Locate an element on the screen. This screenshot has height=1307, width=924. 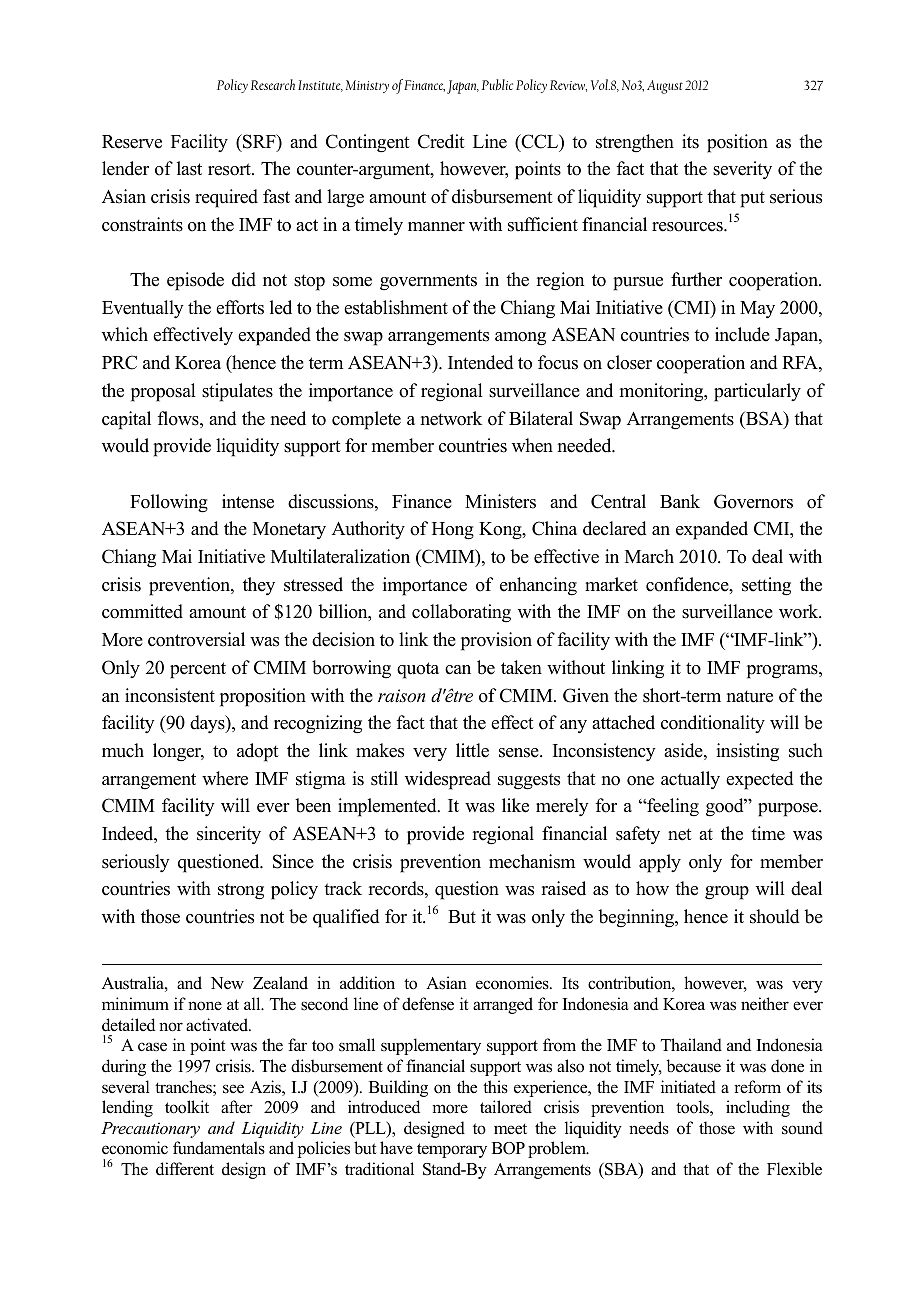
days is located at coordinates (208, 724).
